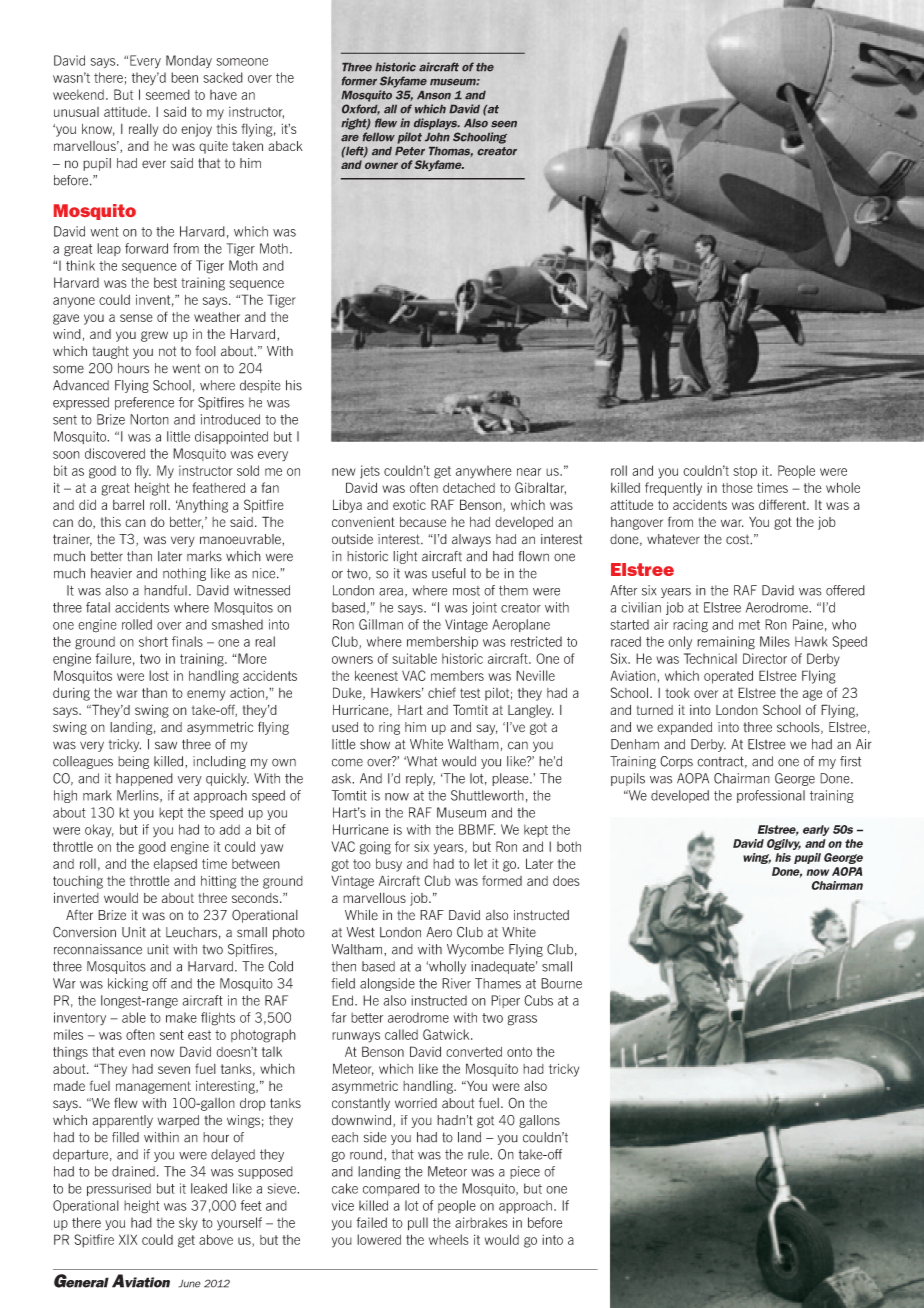  What do you see at coordinates (504, 124) in the image?
I see `seen` at bounding box center [504, 124].
